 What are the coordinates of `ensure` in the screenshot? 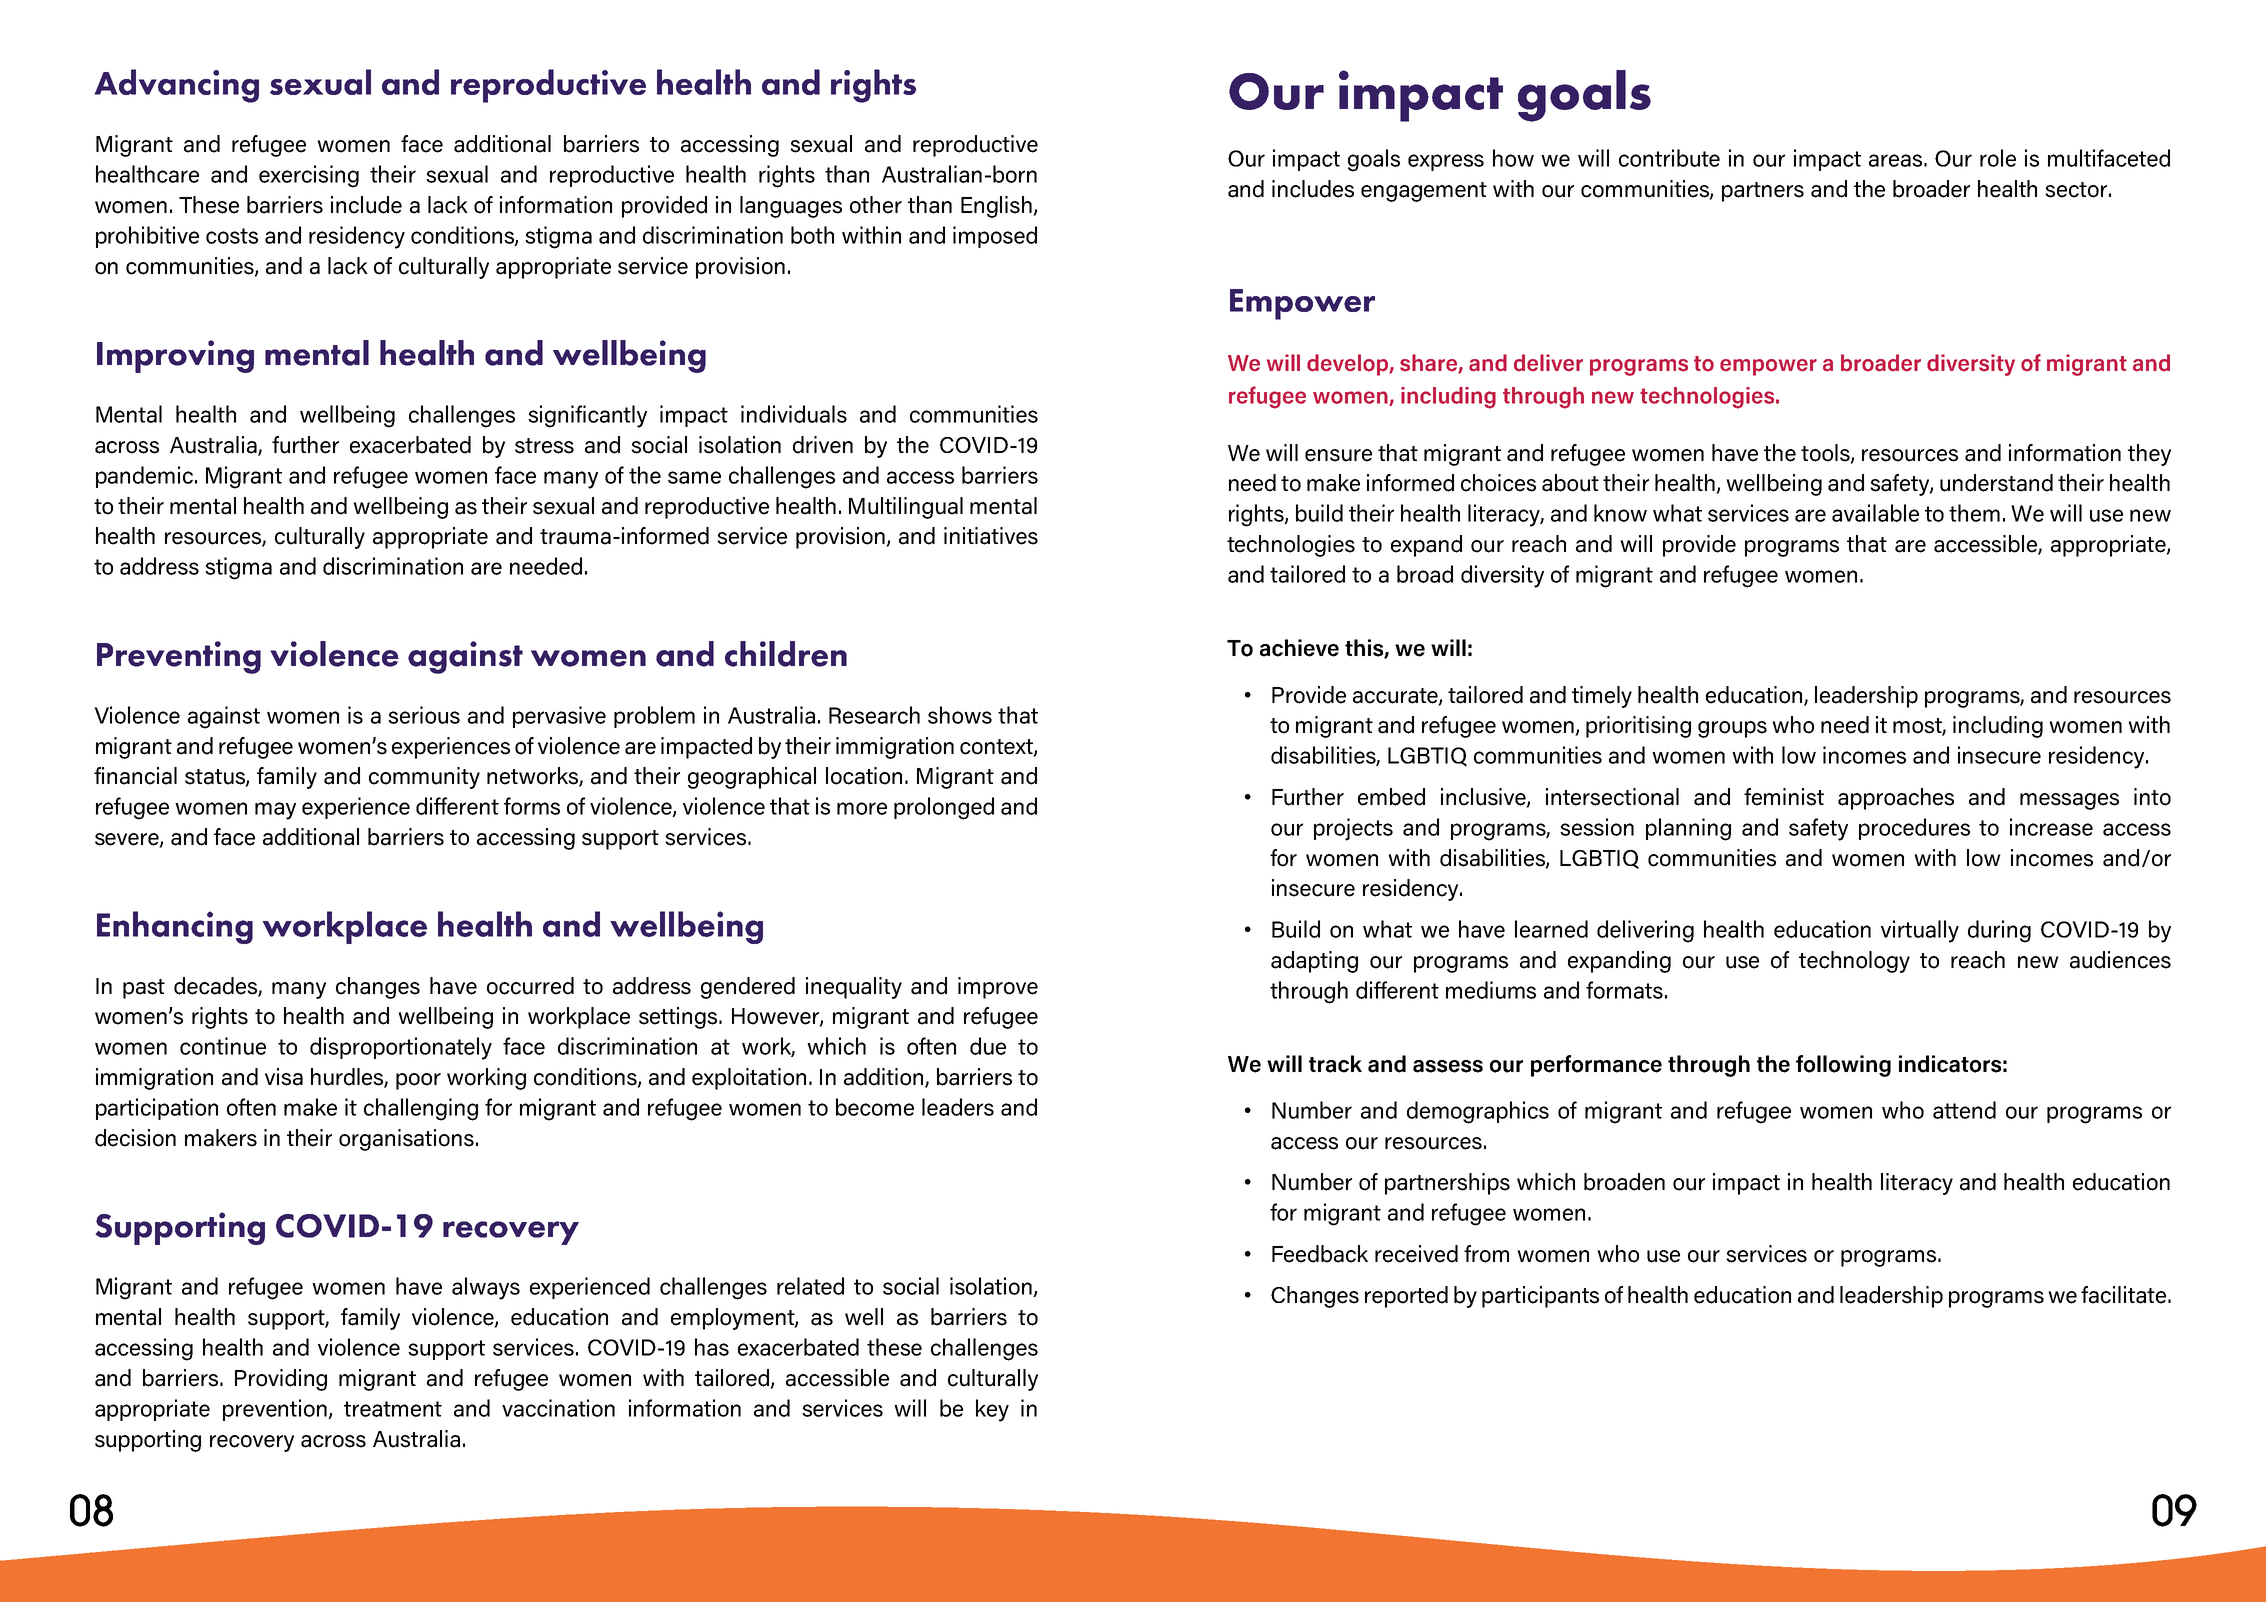 It's located at (1338, 455).
